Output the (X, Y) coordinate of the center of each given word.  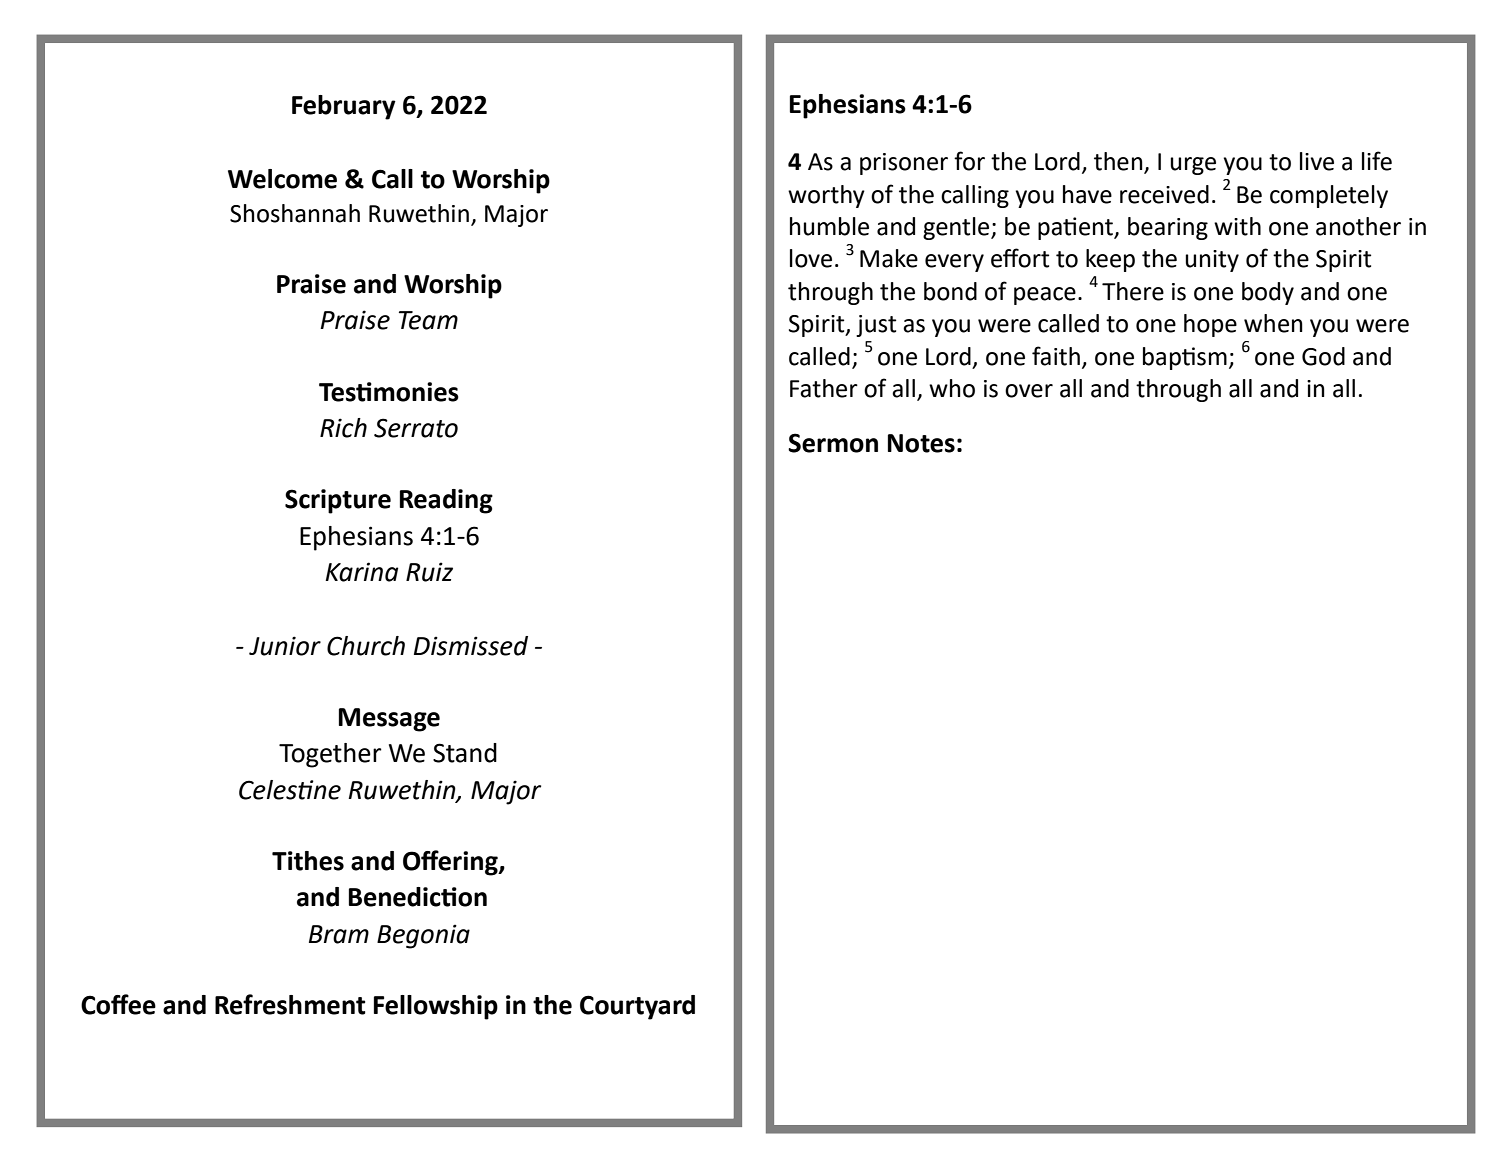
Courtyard (637, 1007)
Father (824, 388)
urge (1193, 166)
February (344, 107)
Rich (343, 428)
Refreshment (290, 1004)
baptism (1185, 358)
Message (389, 720)
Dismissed (471, 646)
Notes (921, 443)
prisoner (904, 164)
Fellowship (436, 1007)
